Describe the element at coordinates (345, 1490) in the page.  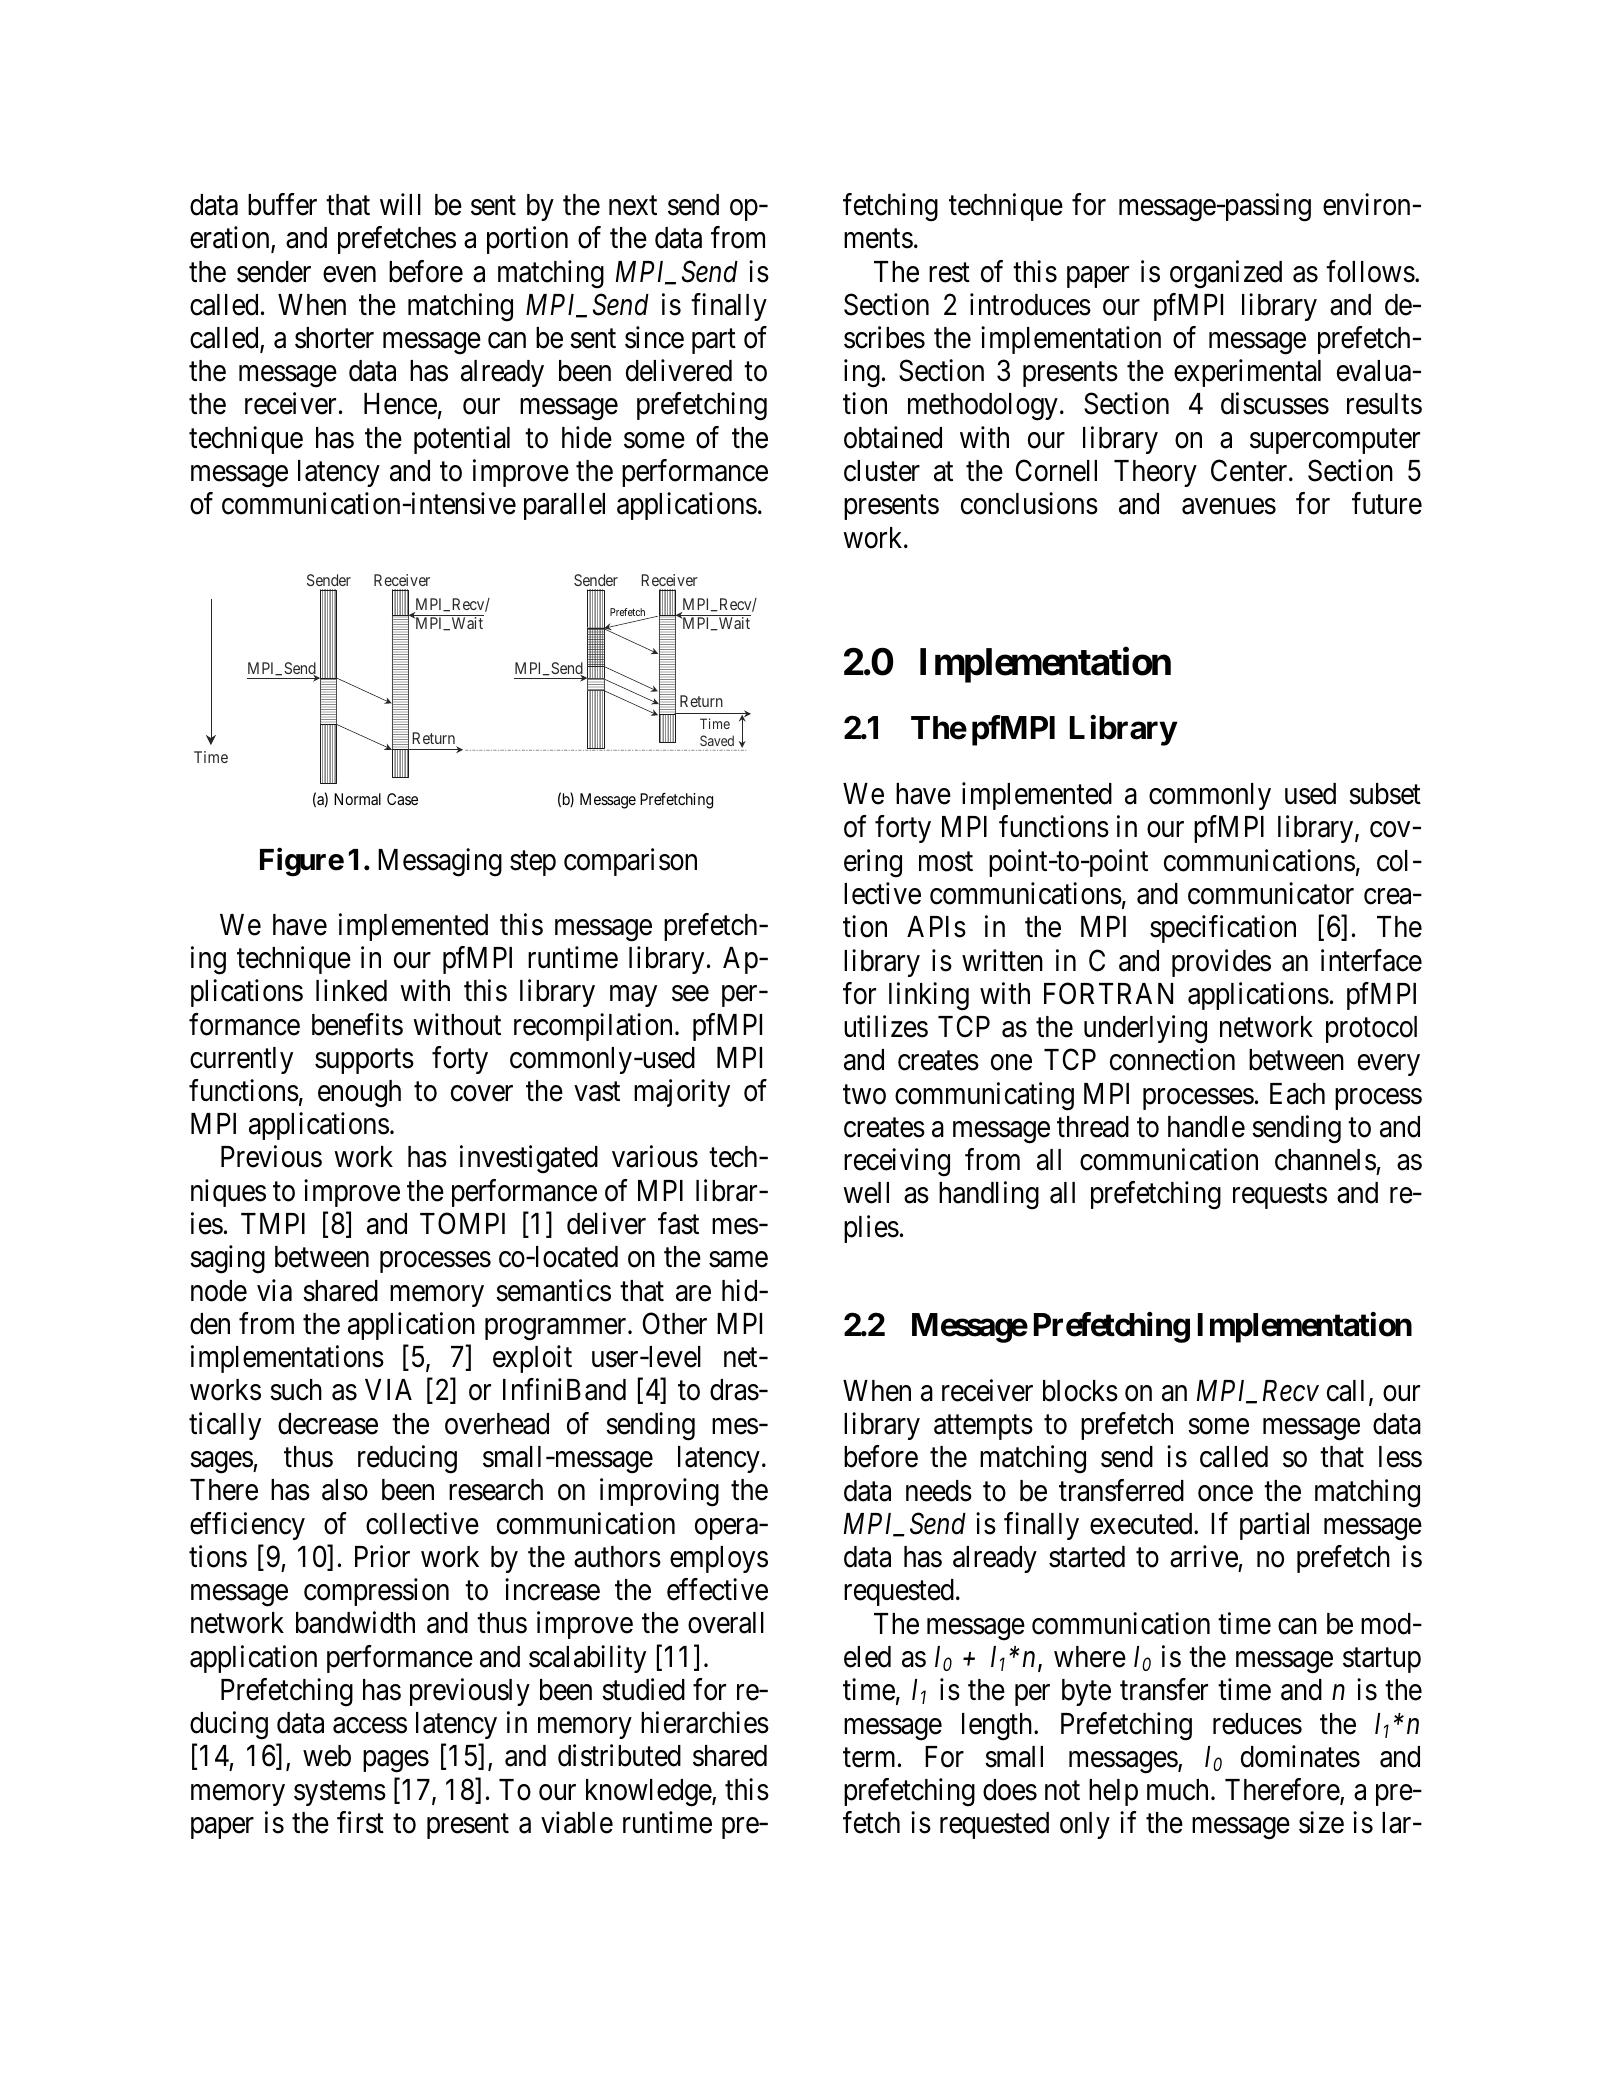
I see `also` at that location.
